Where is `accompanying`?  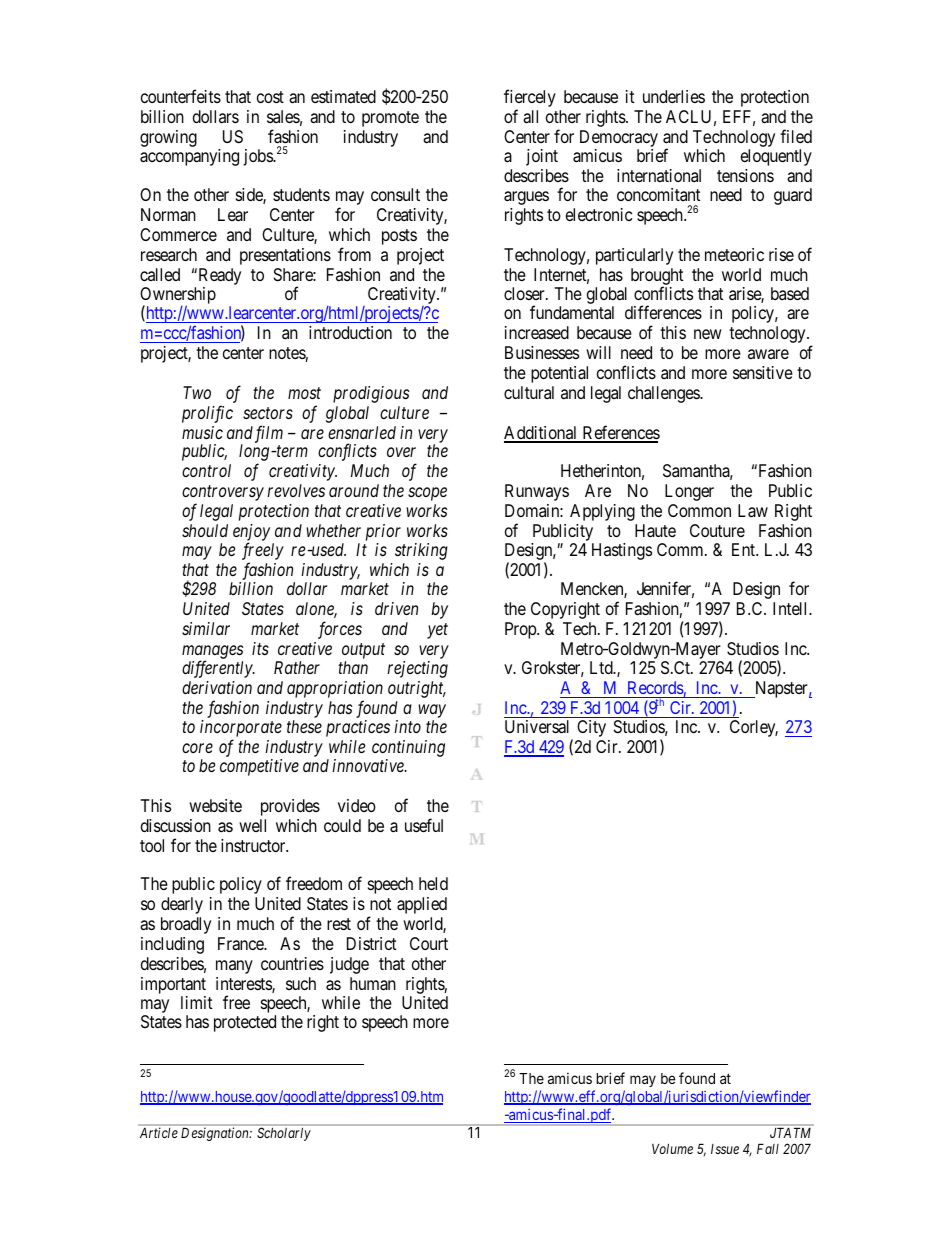 accompanying is located at coordinates (189, 157).
